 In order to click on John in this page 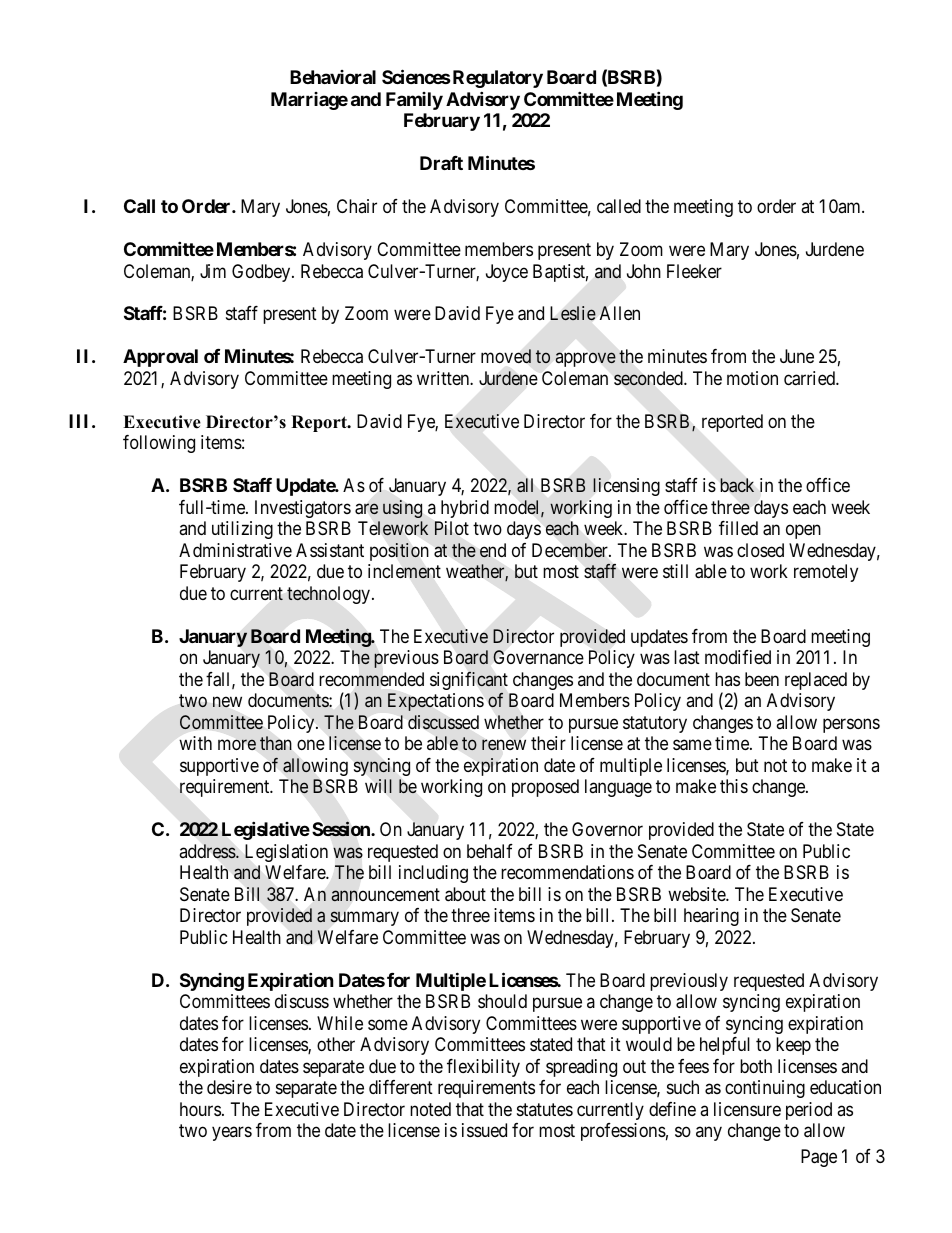, I will do `click(644, 271)`.
